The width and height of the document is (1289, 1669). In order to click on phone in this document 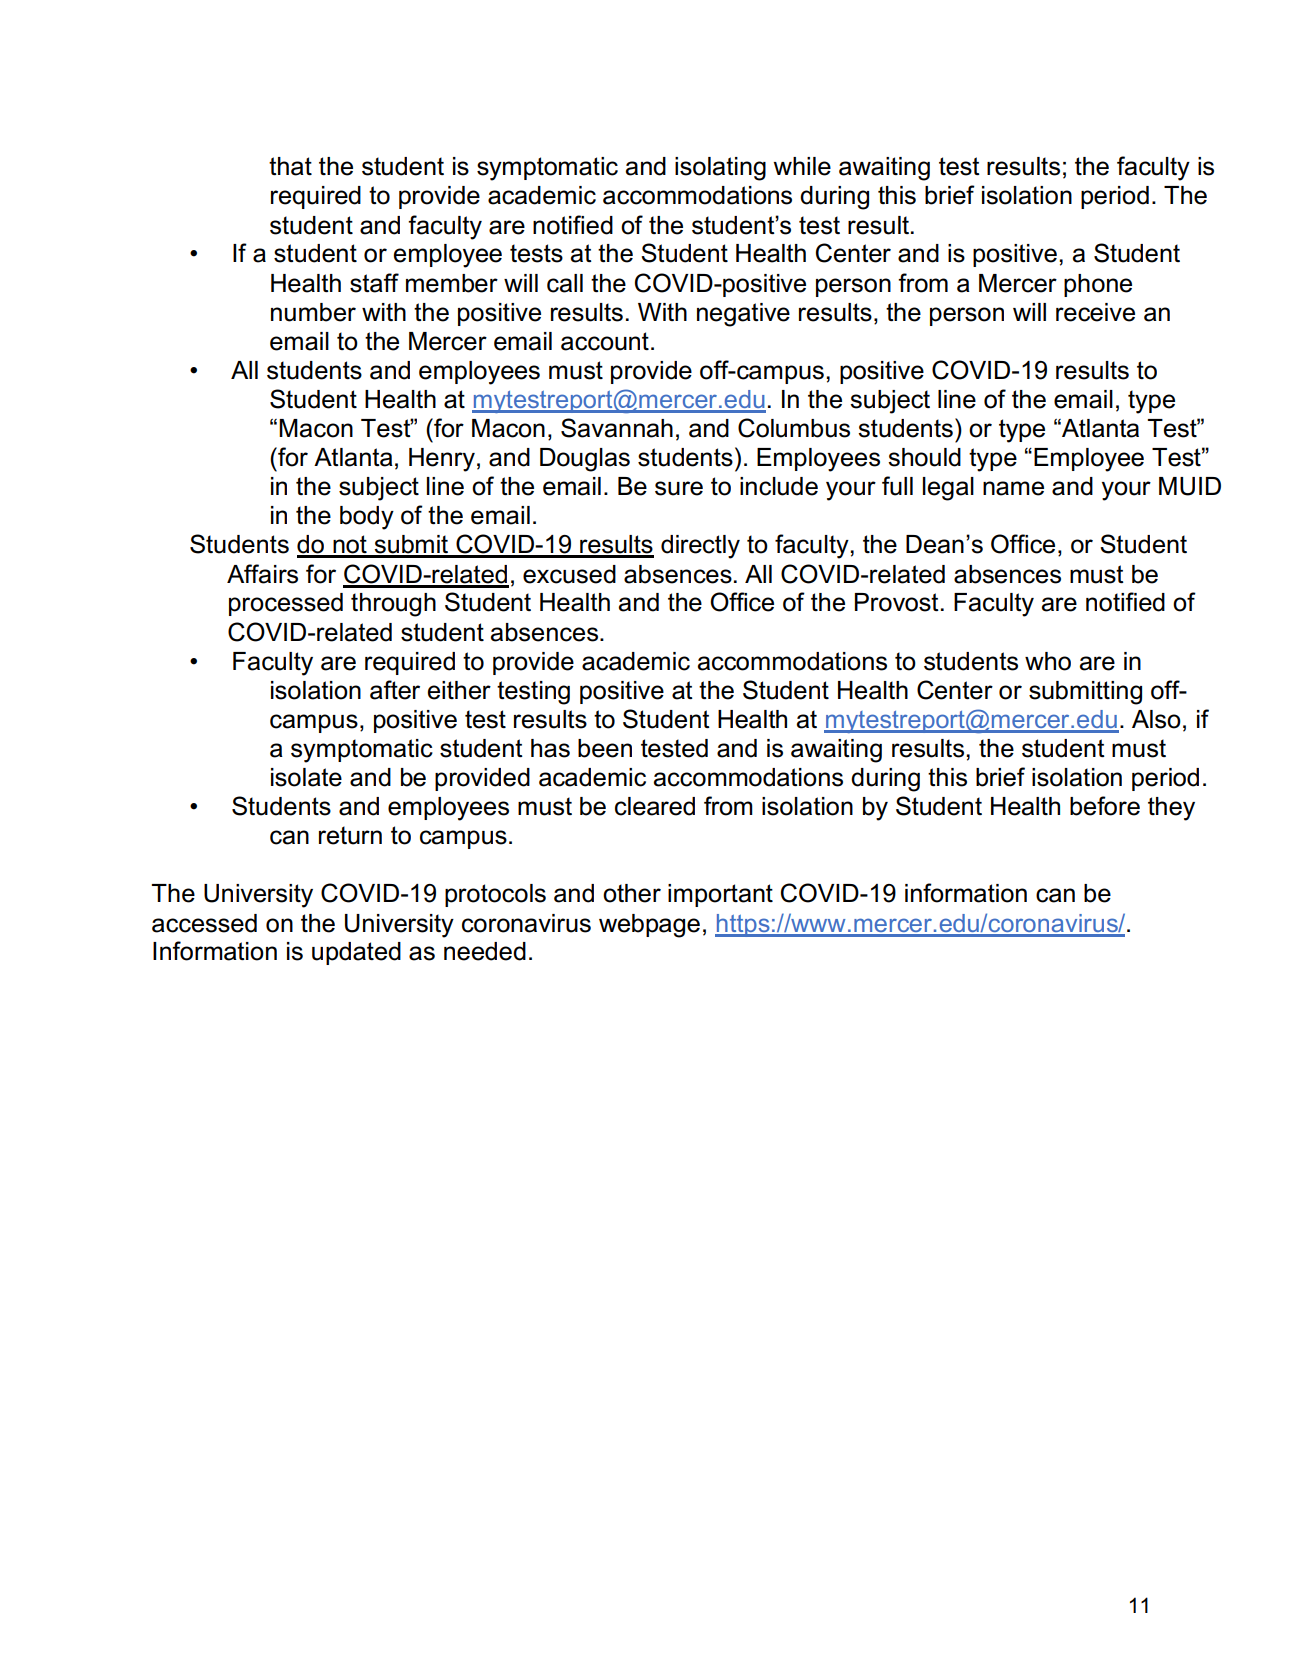, I will do `click(1098, 285)`.
